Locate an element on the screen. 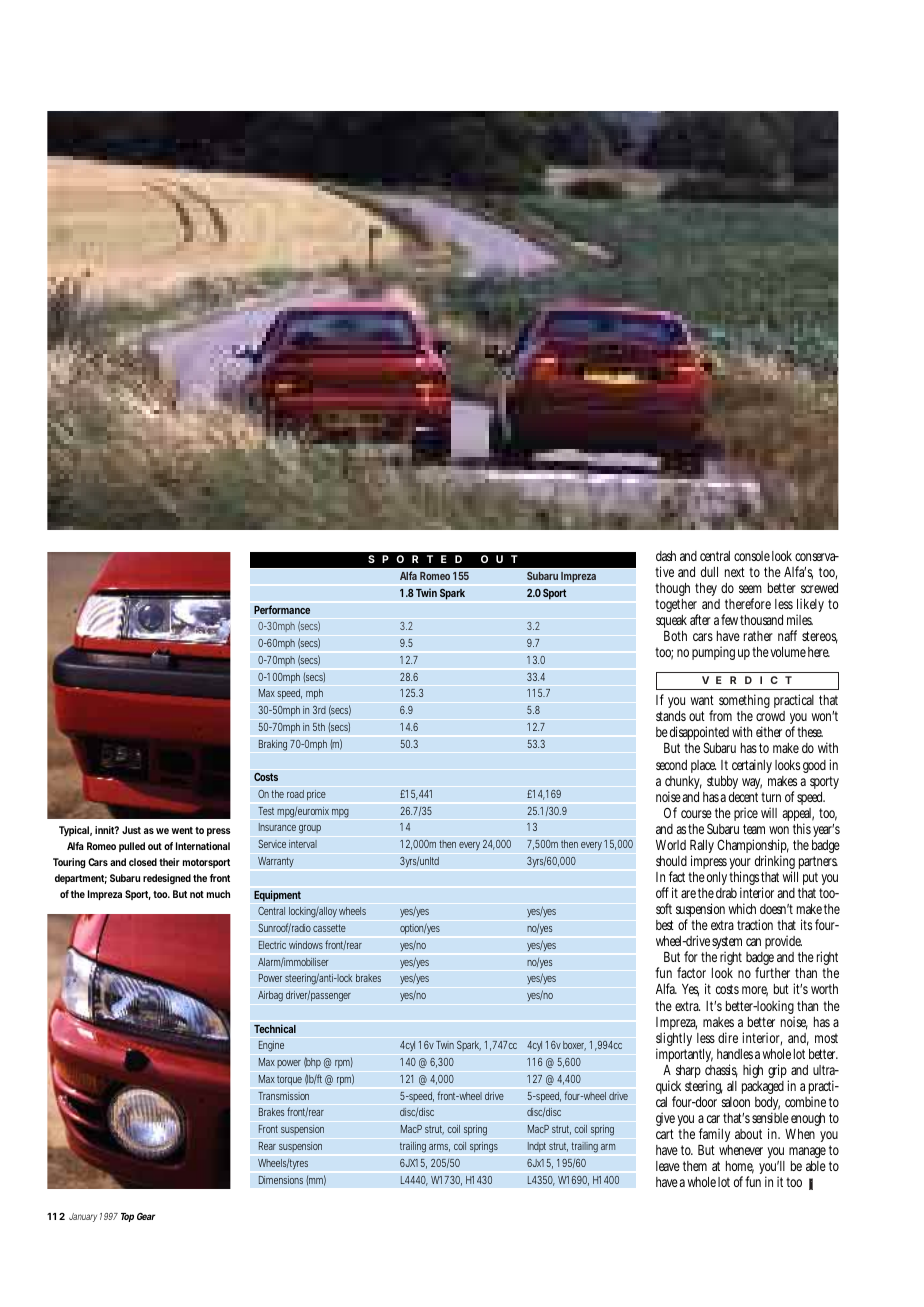 Image resolution: width=924 pixels, height=1307 pixels. Braking is located at coordinates (275, 745).
